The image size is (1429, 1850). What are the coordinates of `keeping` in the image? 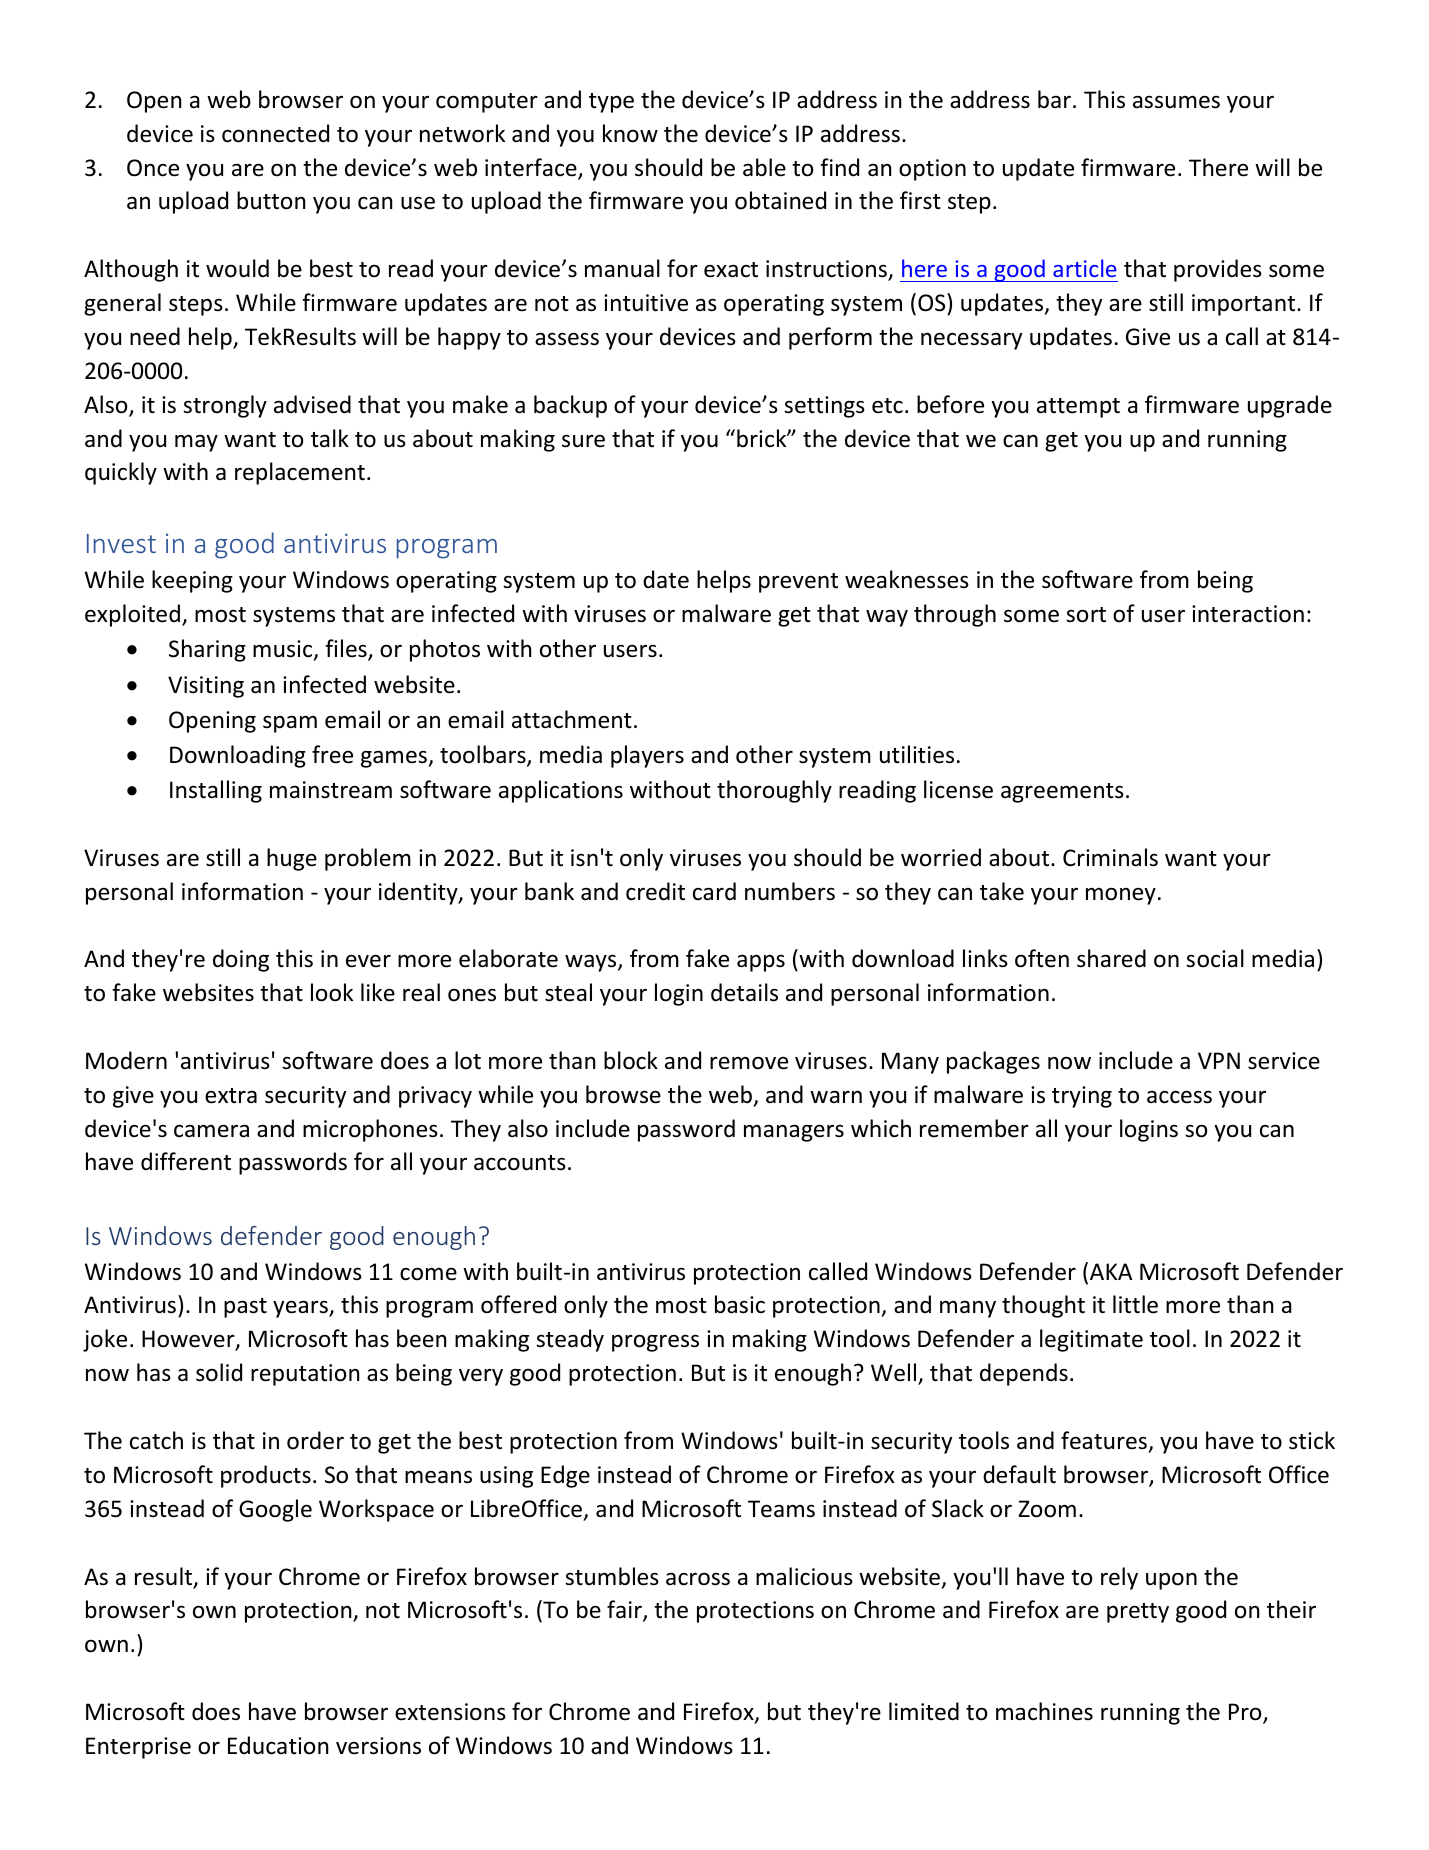 It's located at (192, 581).
